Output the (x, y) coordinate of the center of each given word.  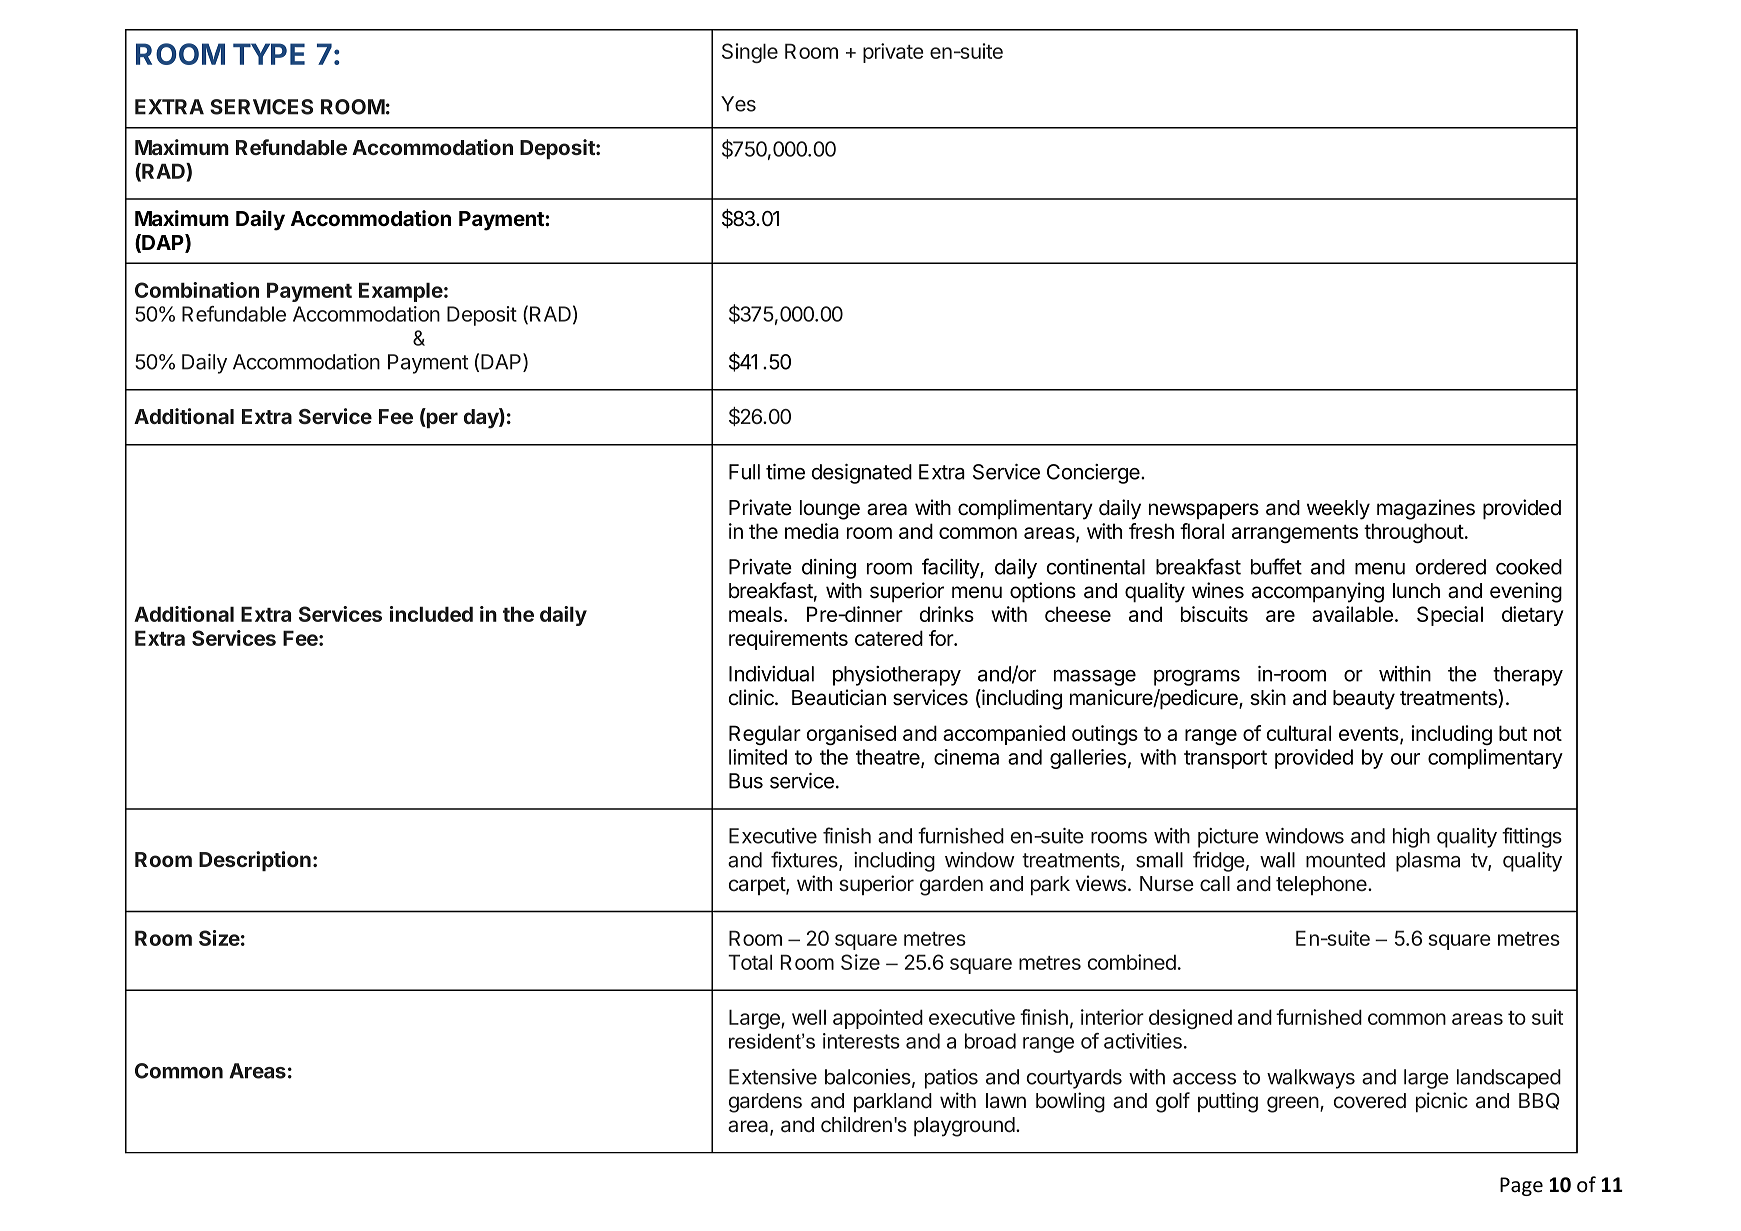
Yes (738, 104)
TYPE (269, 54)
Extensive (773, 1077)
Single (750, 53)
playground (964, 1127)
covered (1370, 1101)
